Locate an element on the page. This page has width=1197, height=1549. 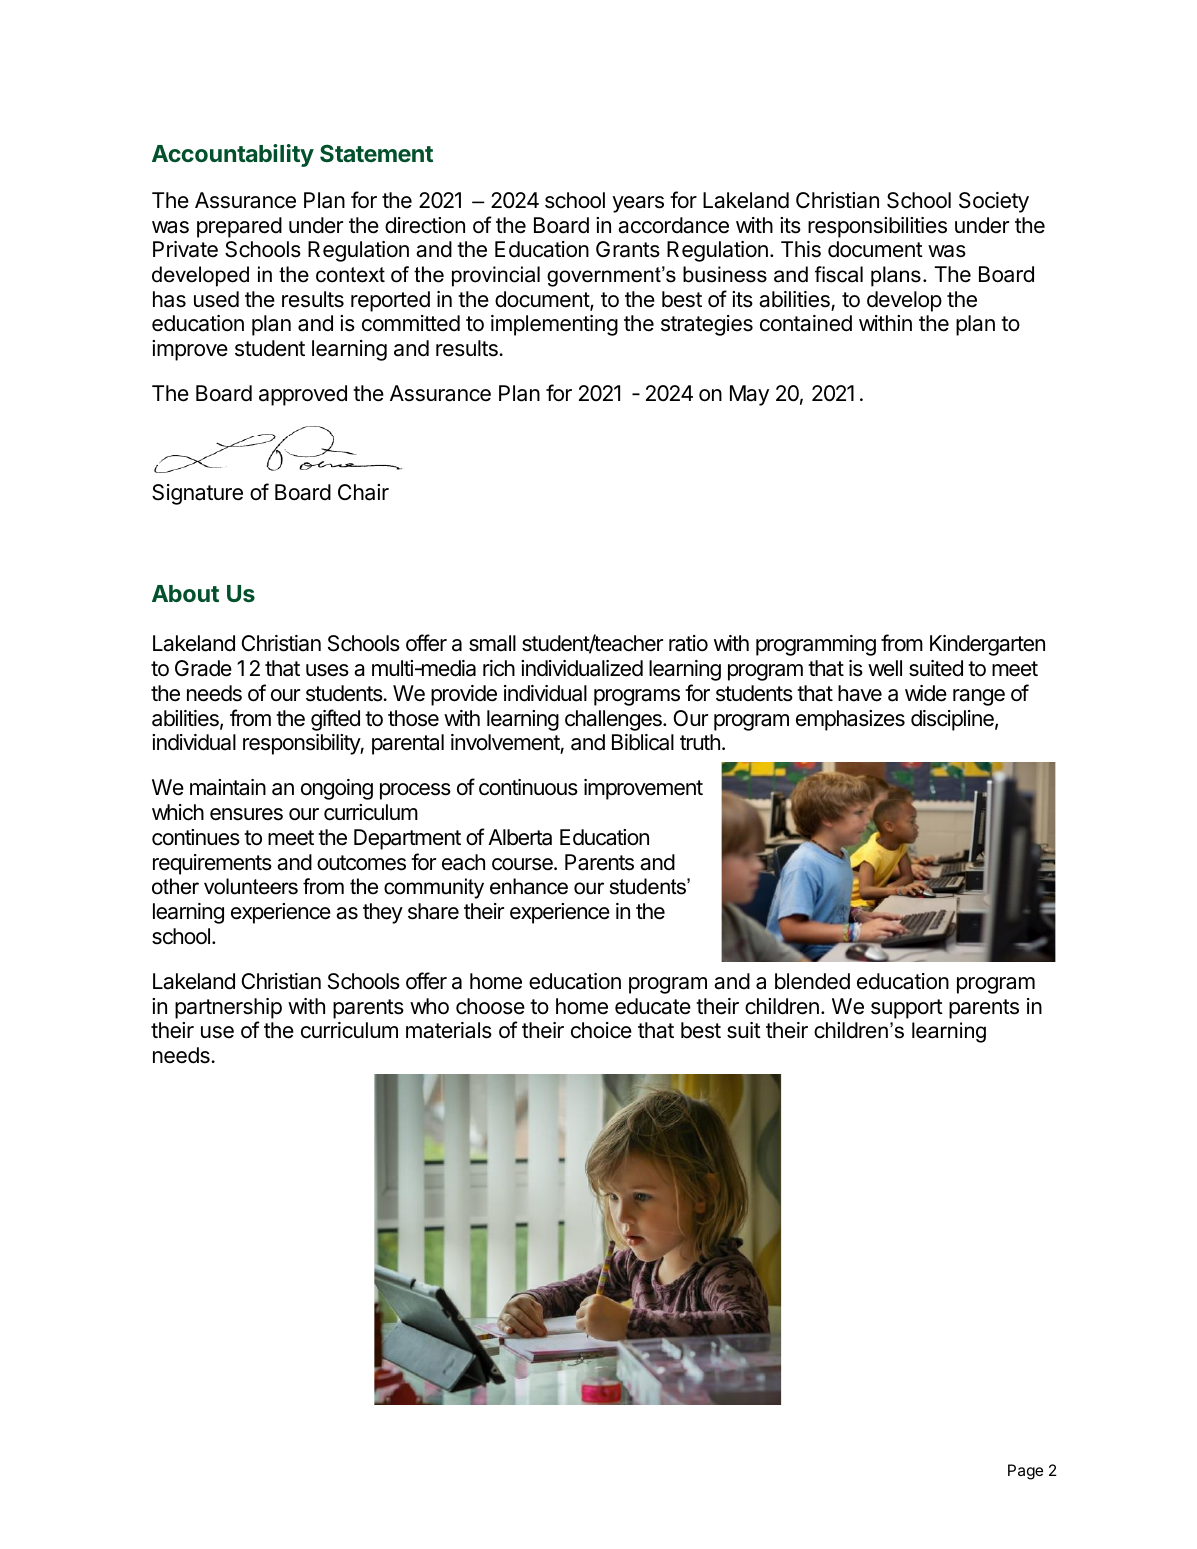
ensures is located at coordinates (246, 814).
